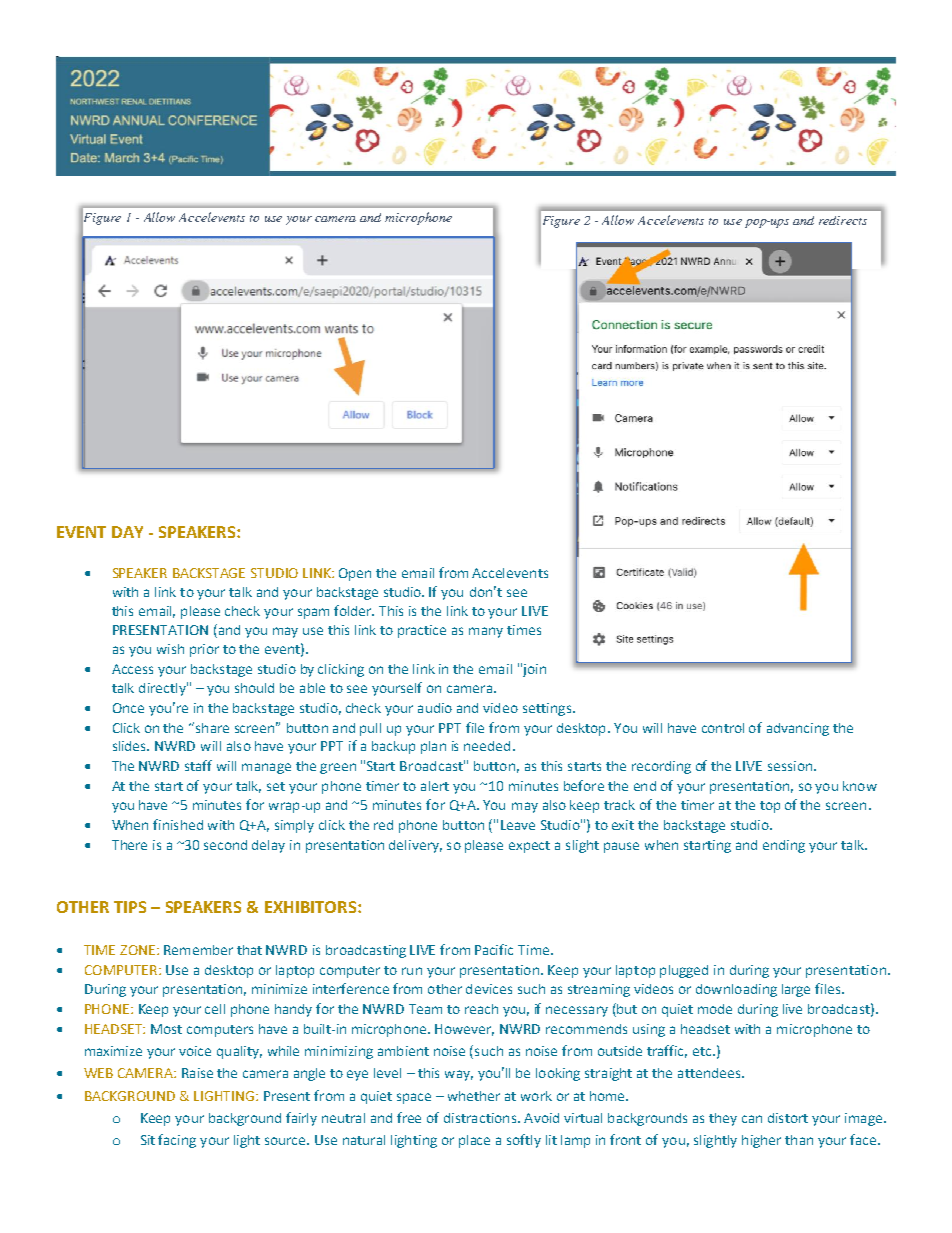 This screenshot has width=952, height=1233. I want to click on advancing, so click(798, 729).
